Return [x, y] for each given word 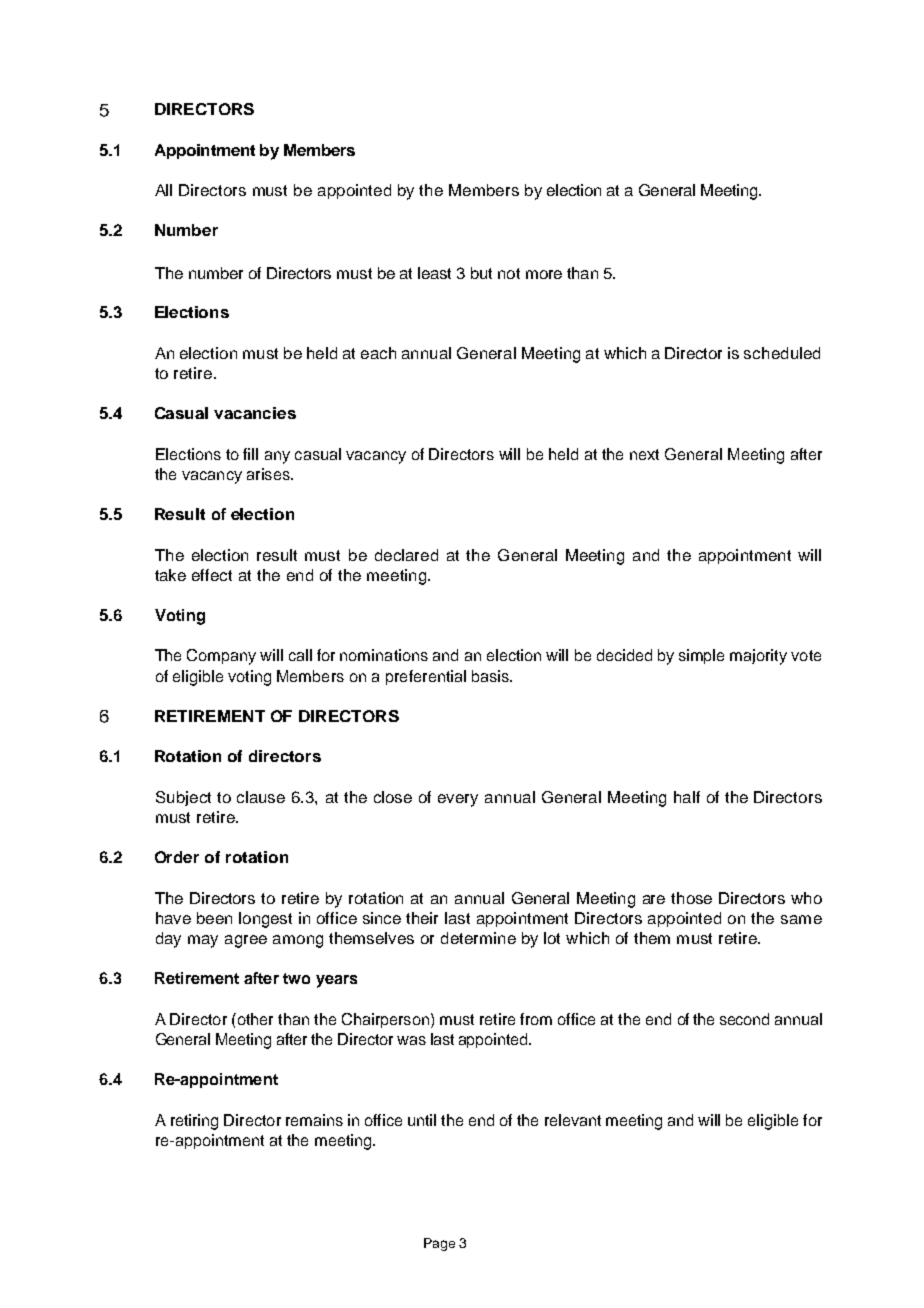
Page [439, 1244]
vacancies [255, 413]
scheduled [782, 353]
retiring [194, 1122]
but [481, 273]
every [458, 800]
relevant [573, 1120]
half [687, 797]
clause [261, 797]
